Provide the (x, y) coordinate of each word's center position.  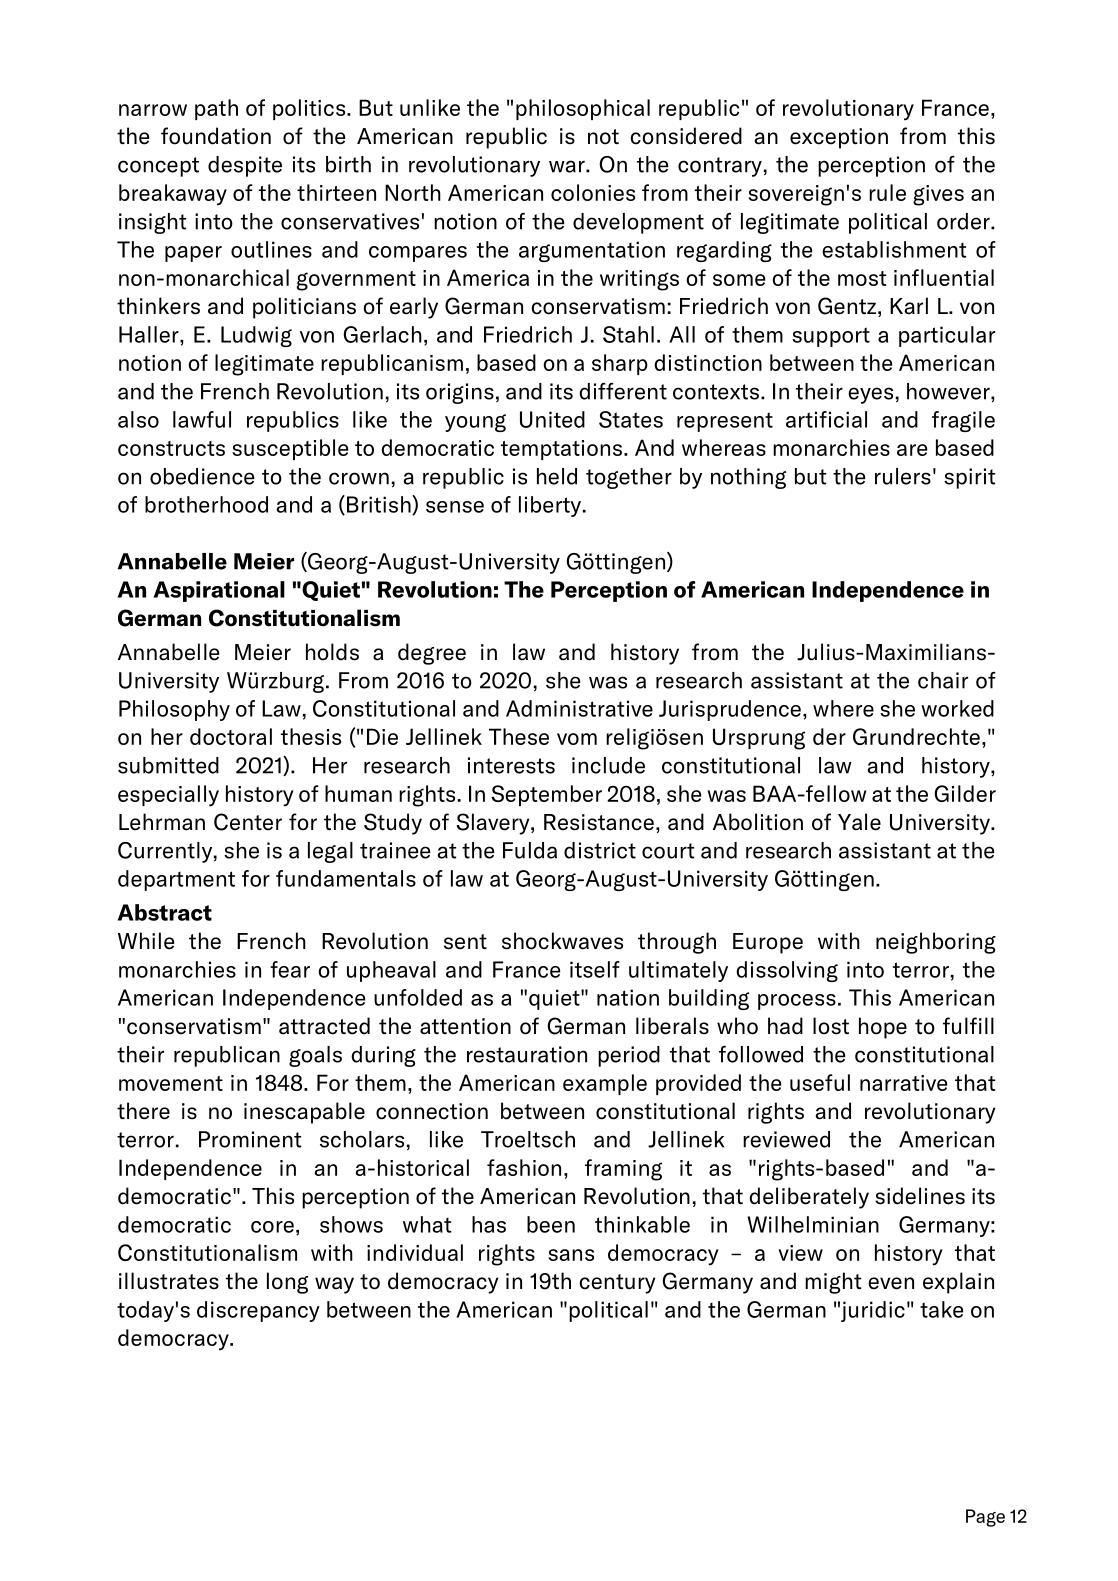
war (568, 166)
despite (245, 166)
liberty (550, 506)
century (617, 1284)
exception (839, 138)
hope (883, 1028)
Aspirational (219, 591)
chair (943, 680)
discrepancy (258, 1311)
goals (315, 1056)
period (629, 1056)
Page (985, 1518)
